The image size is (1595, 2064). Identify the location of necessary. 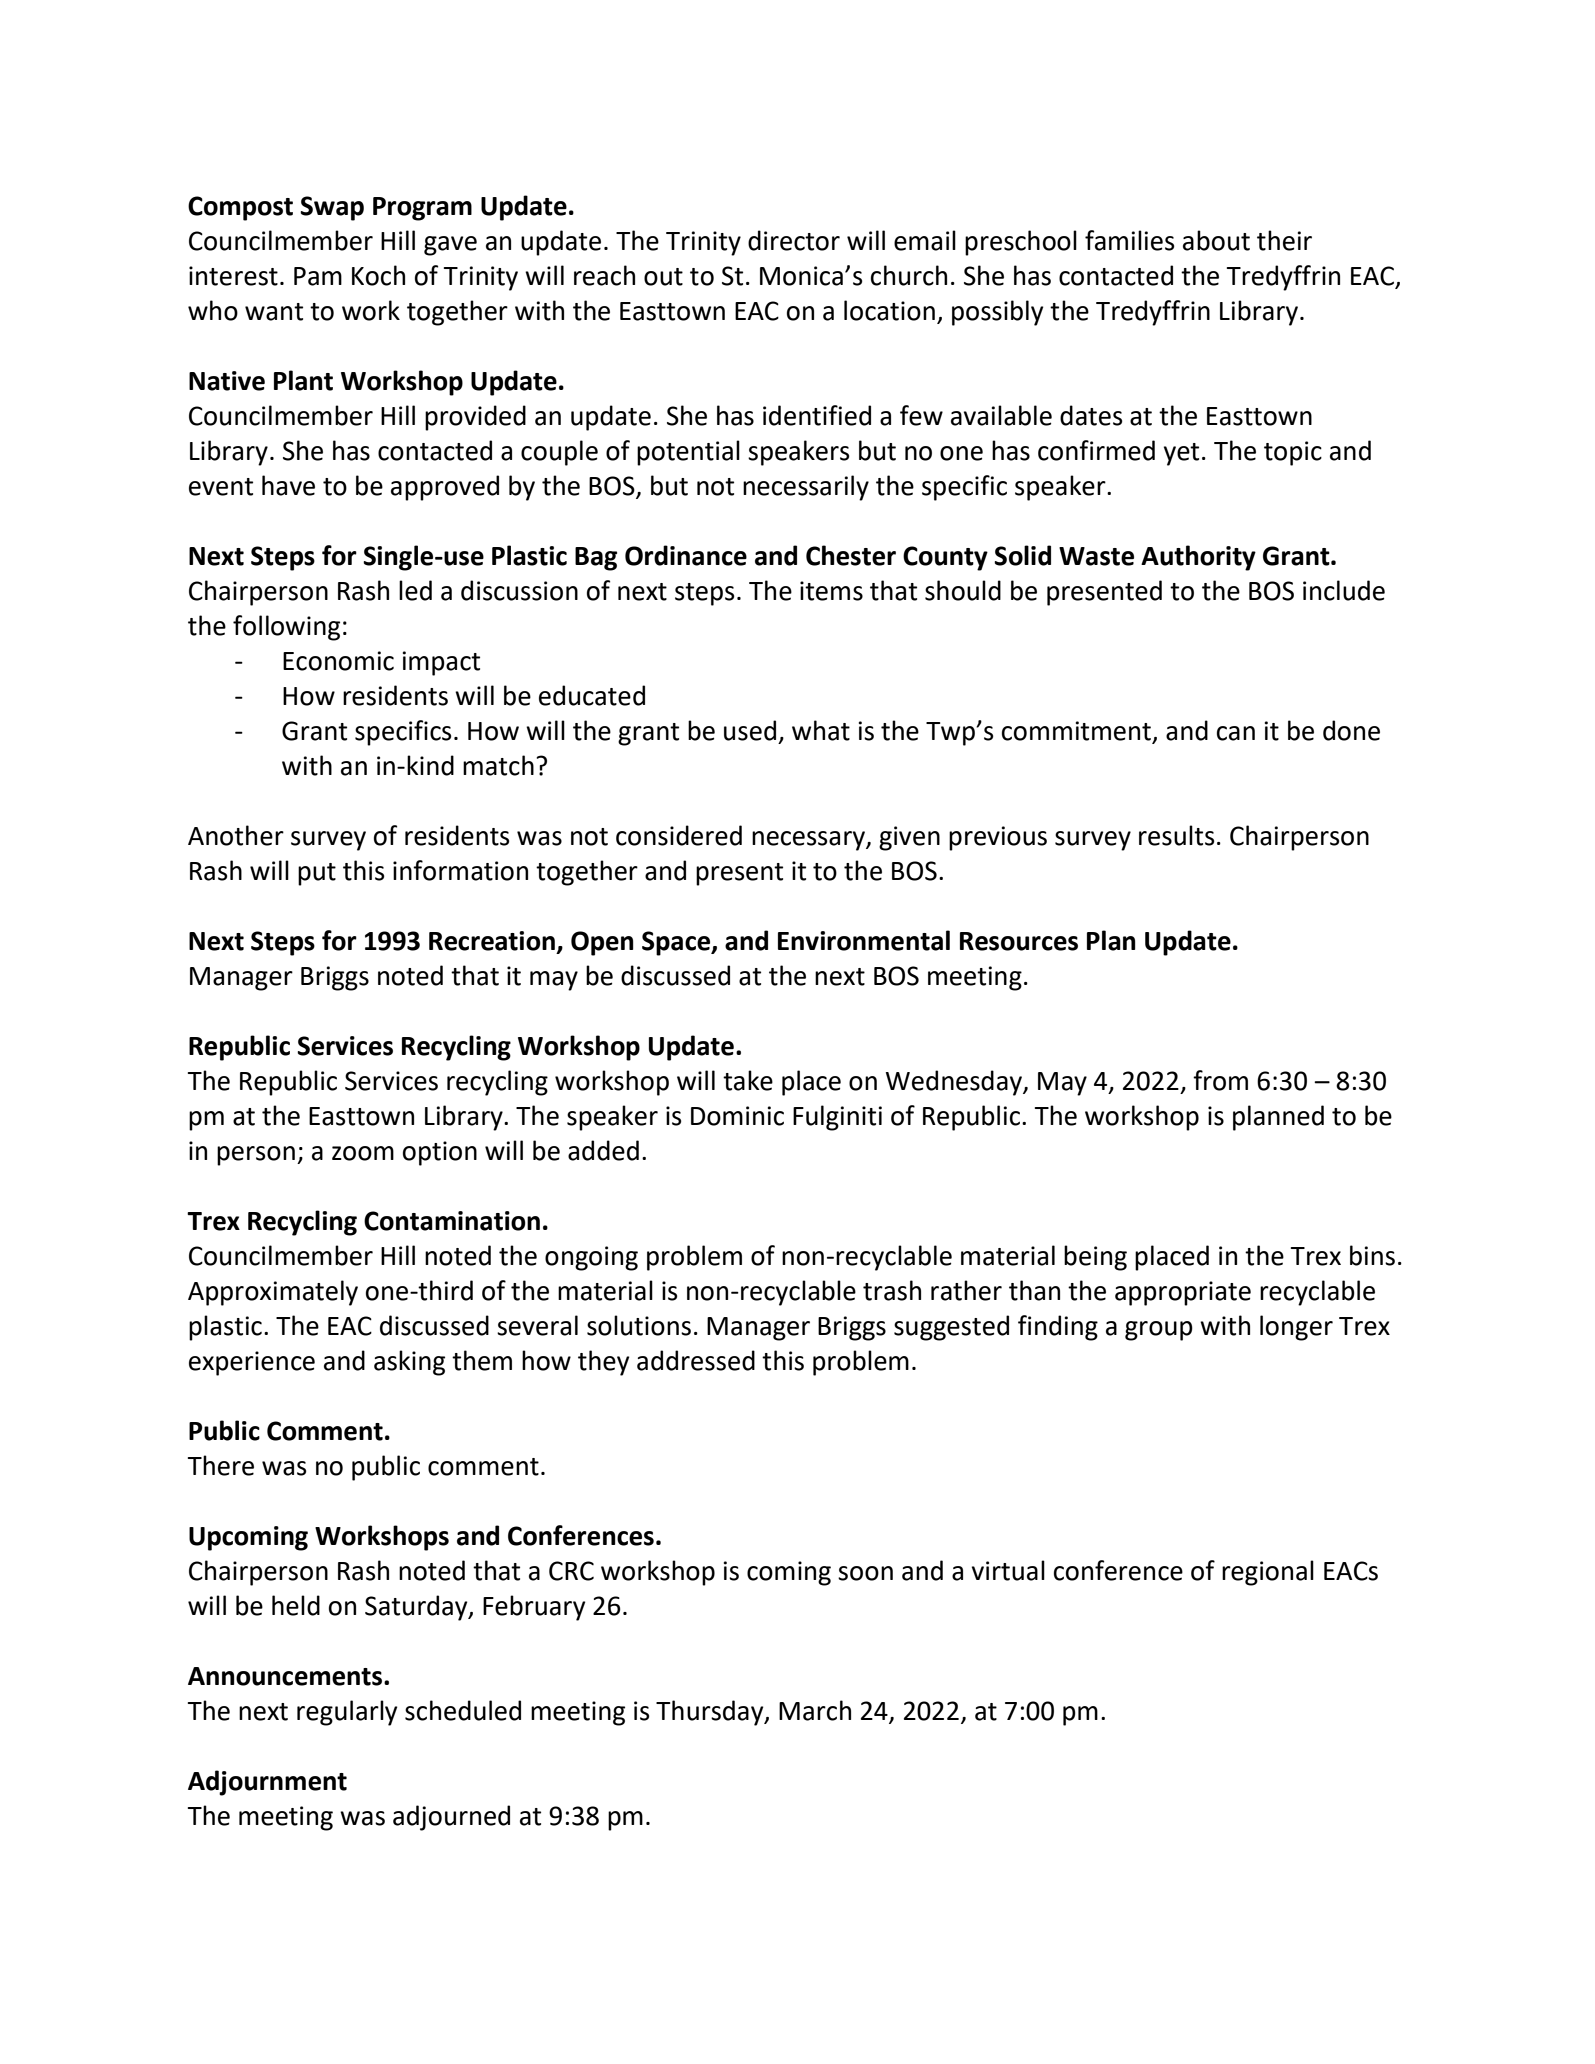
(809, 841).
